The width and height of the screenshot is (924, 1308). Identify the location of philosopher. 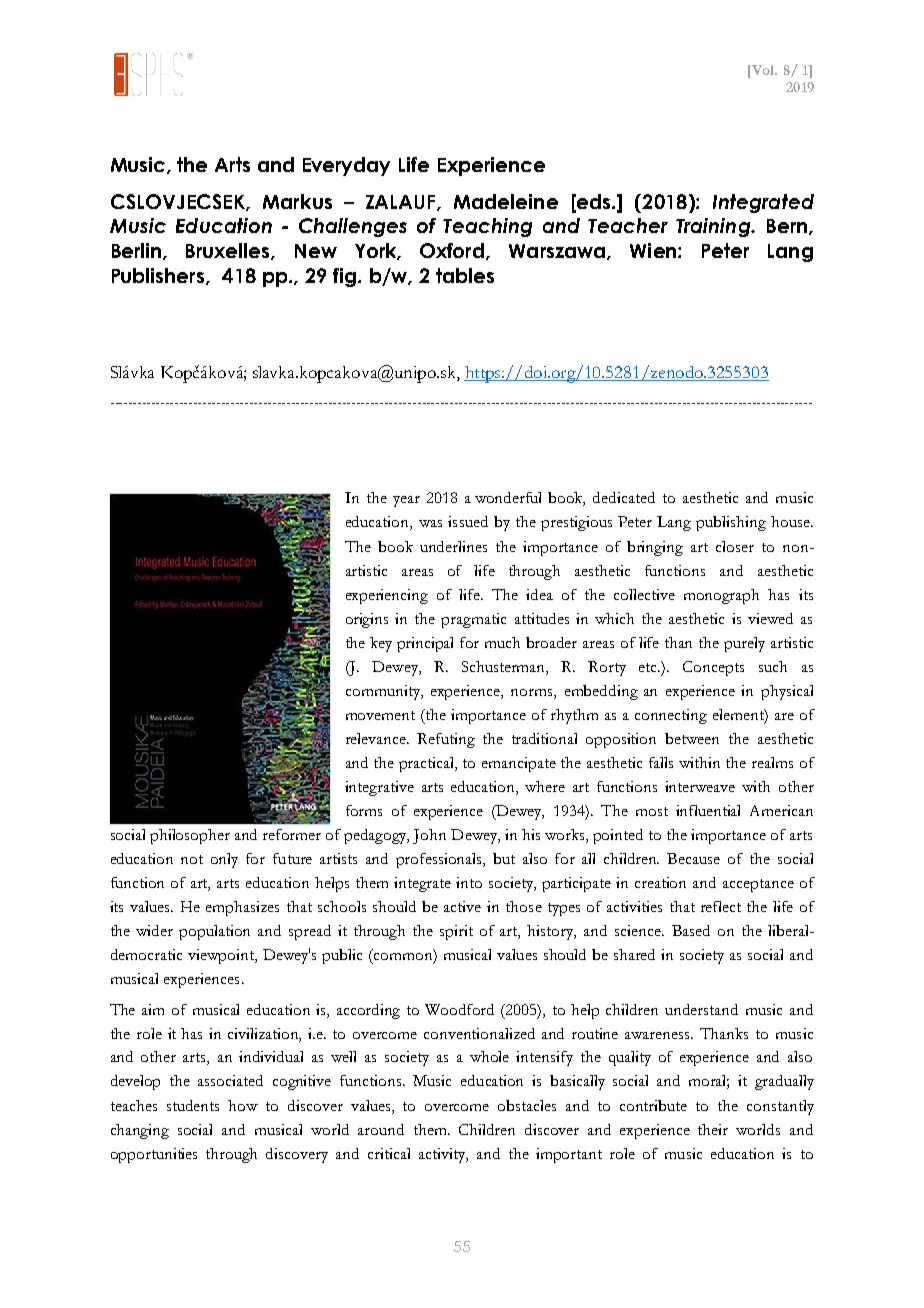
(190, 836).
